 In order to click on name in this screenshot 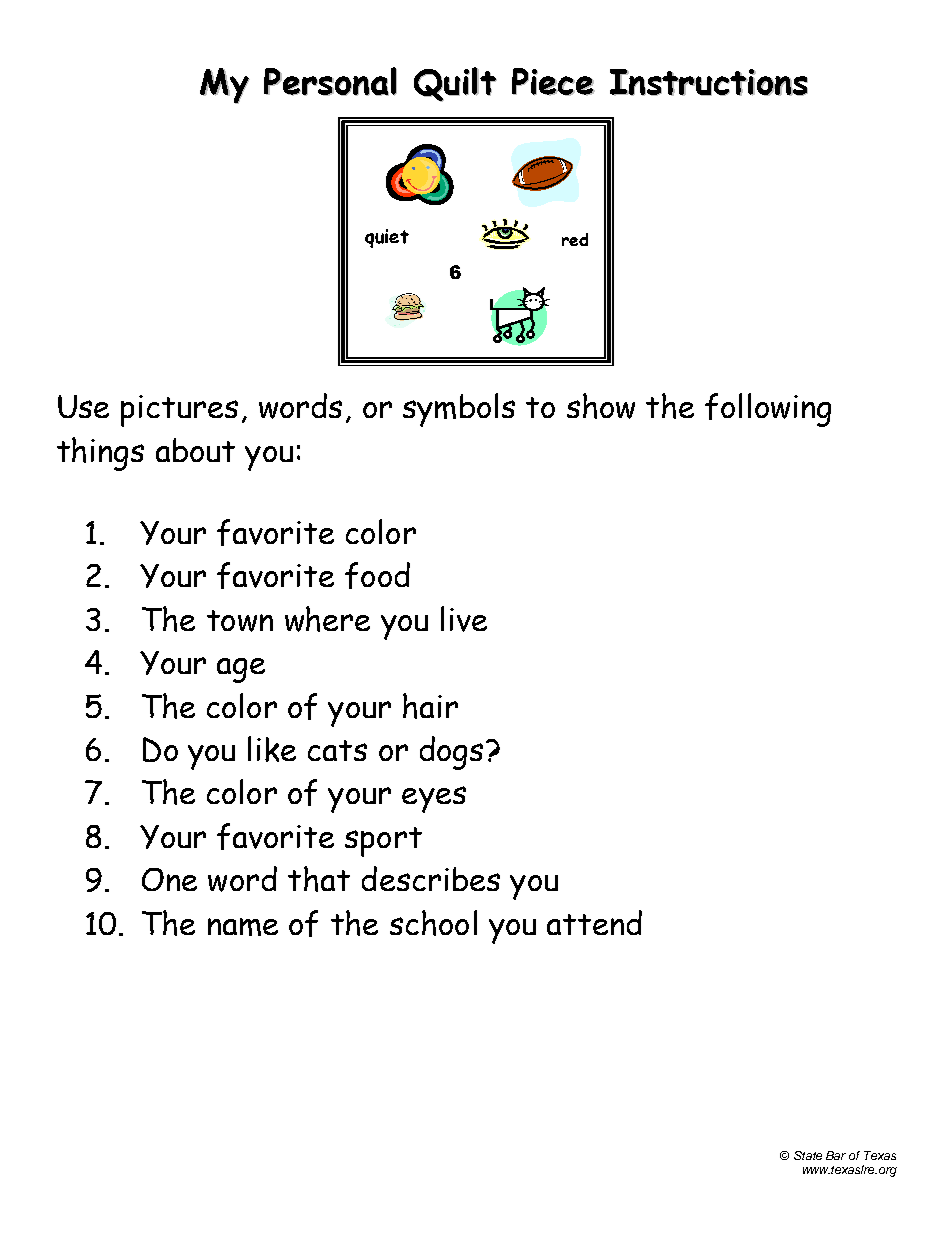, I will do `click(243, 927)`.
